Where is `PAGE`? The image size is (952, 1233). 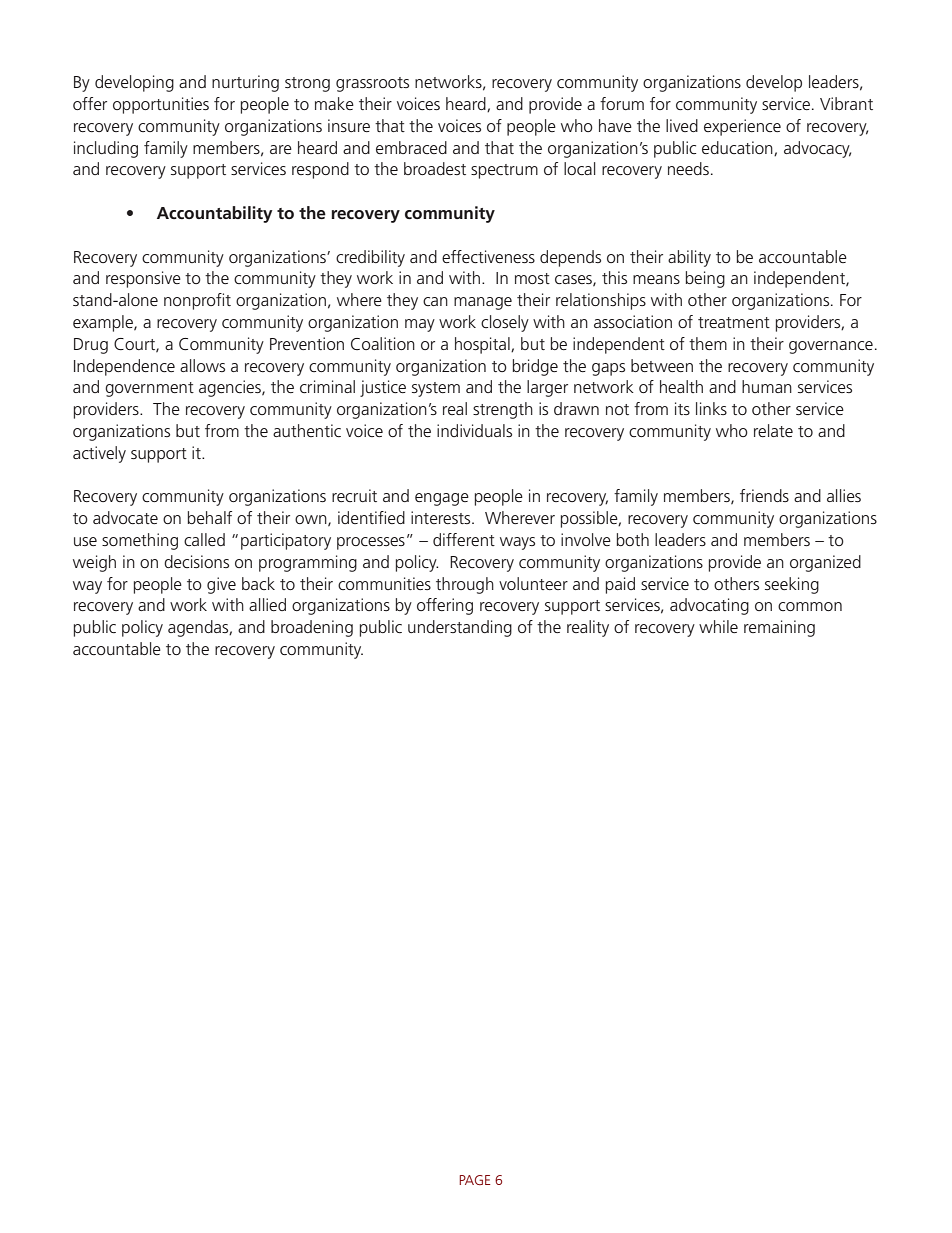 PAGE is located at coordinates (474, 1180).
